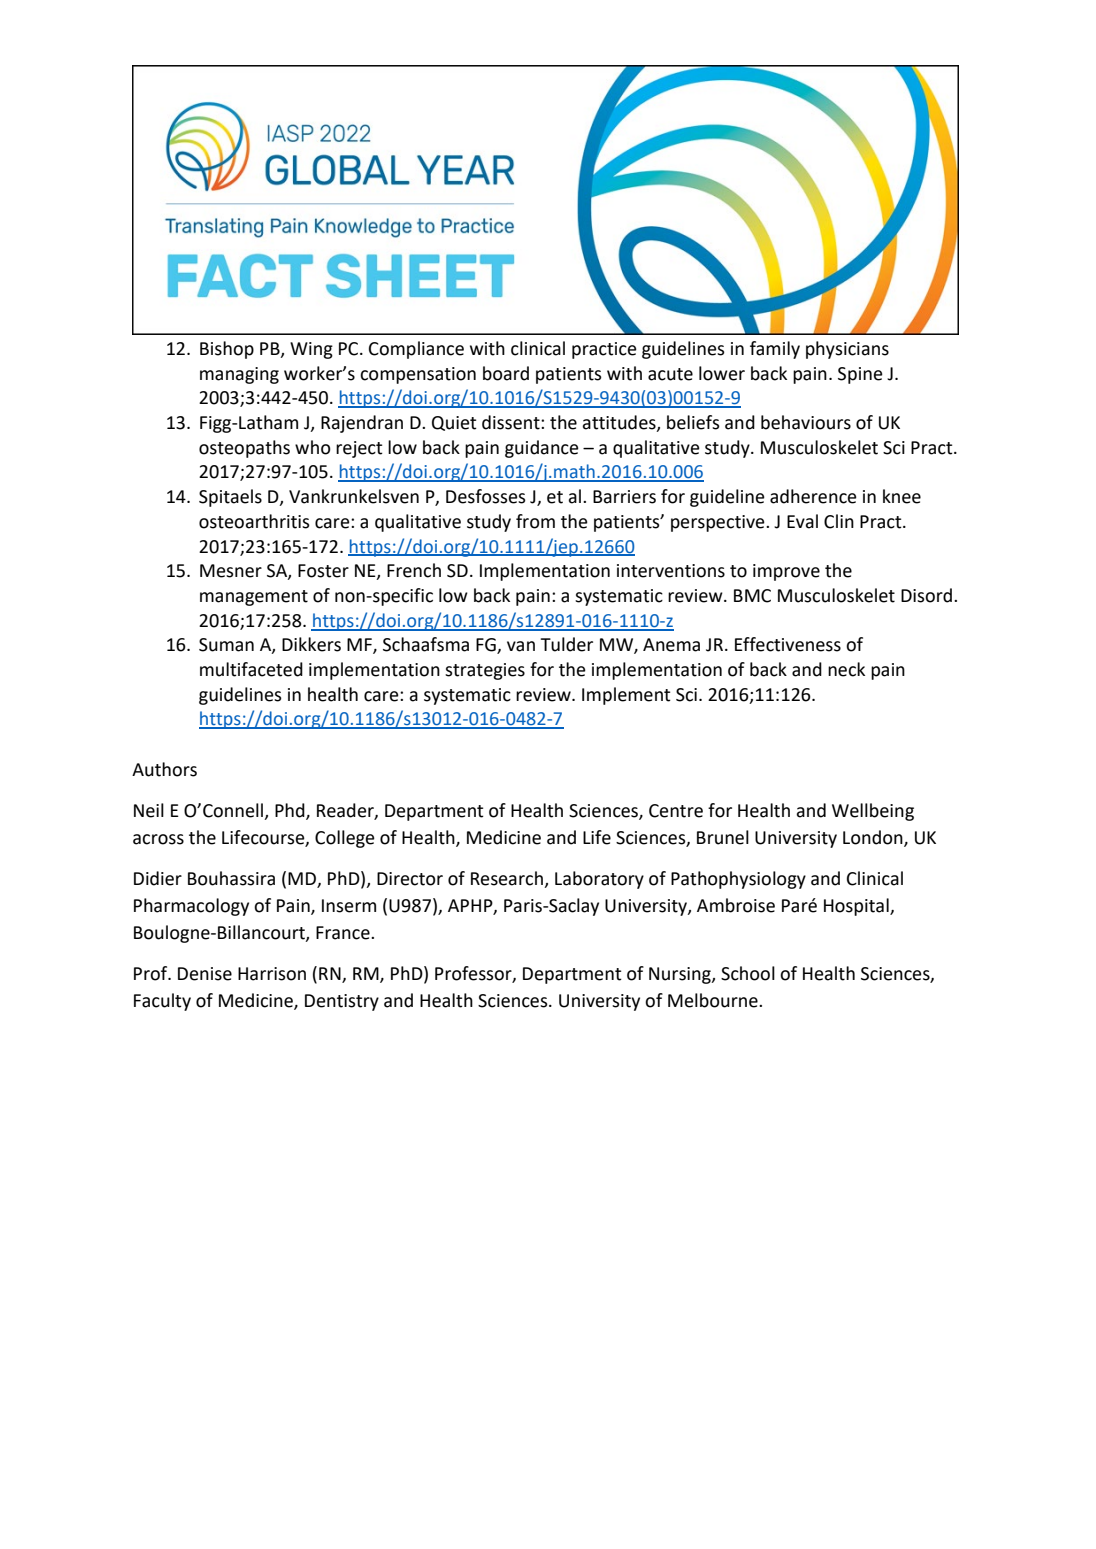  Describe the element at coordinates (158, 839) in the image. I see `across` at that location.
